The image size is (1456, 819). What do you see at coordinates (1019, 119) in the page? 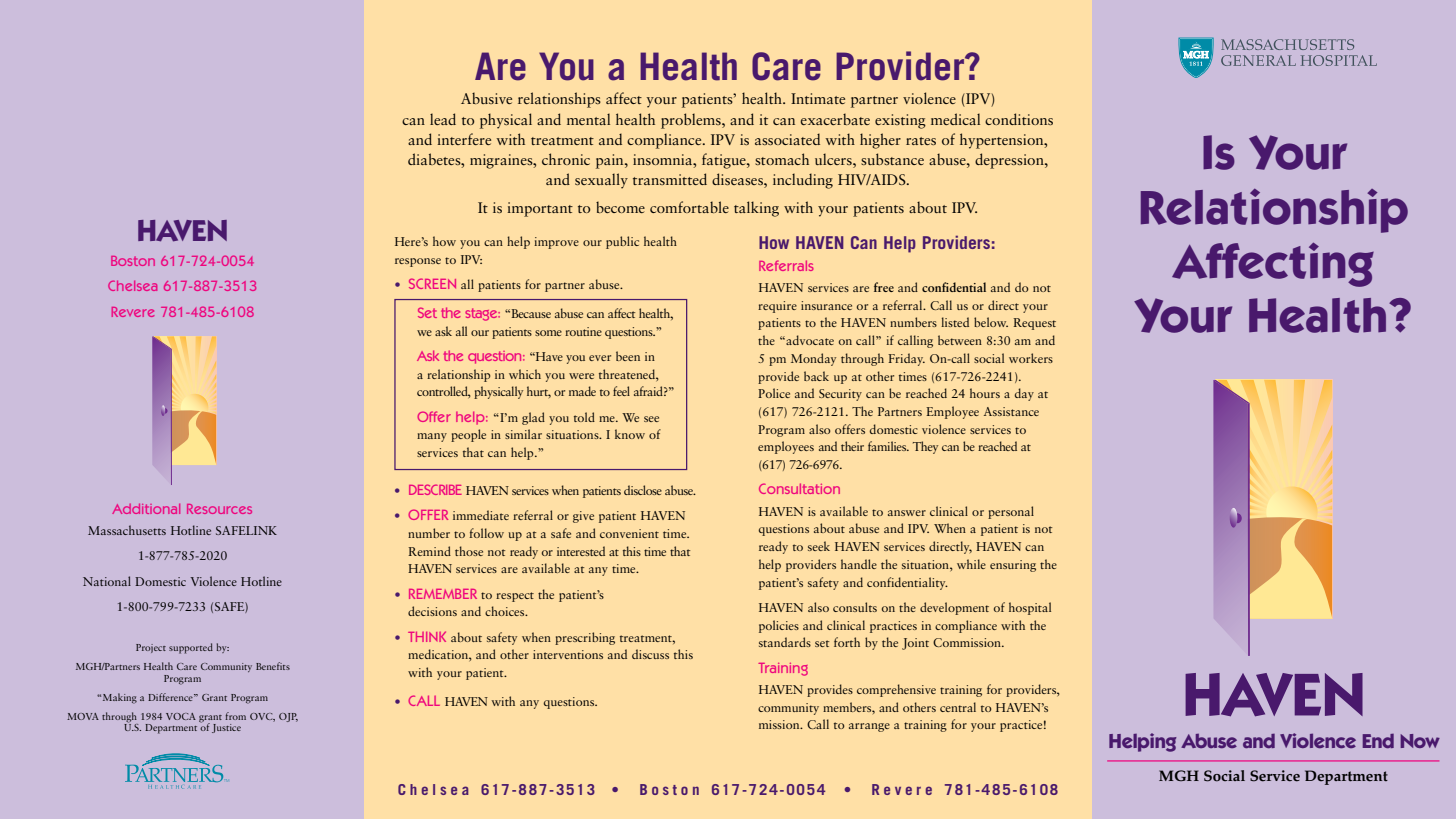
I see `conditions` at bounding box center [1019, 119].
